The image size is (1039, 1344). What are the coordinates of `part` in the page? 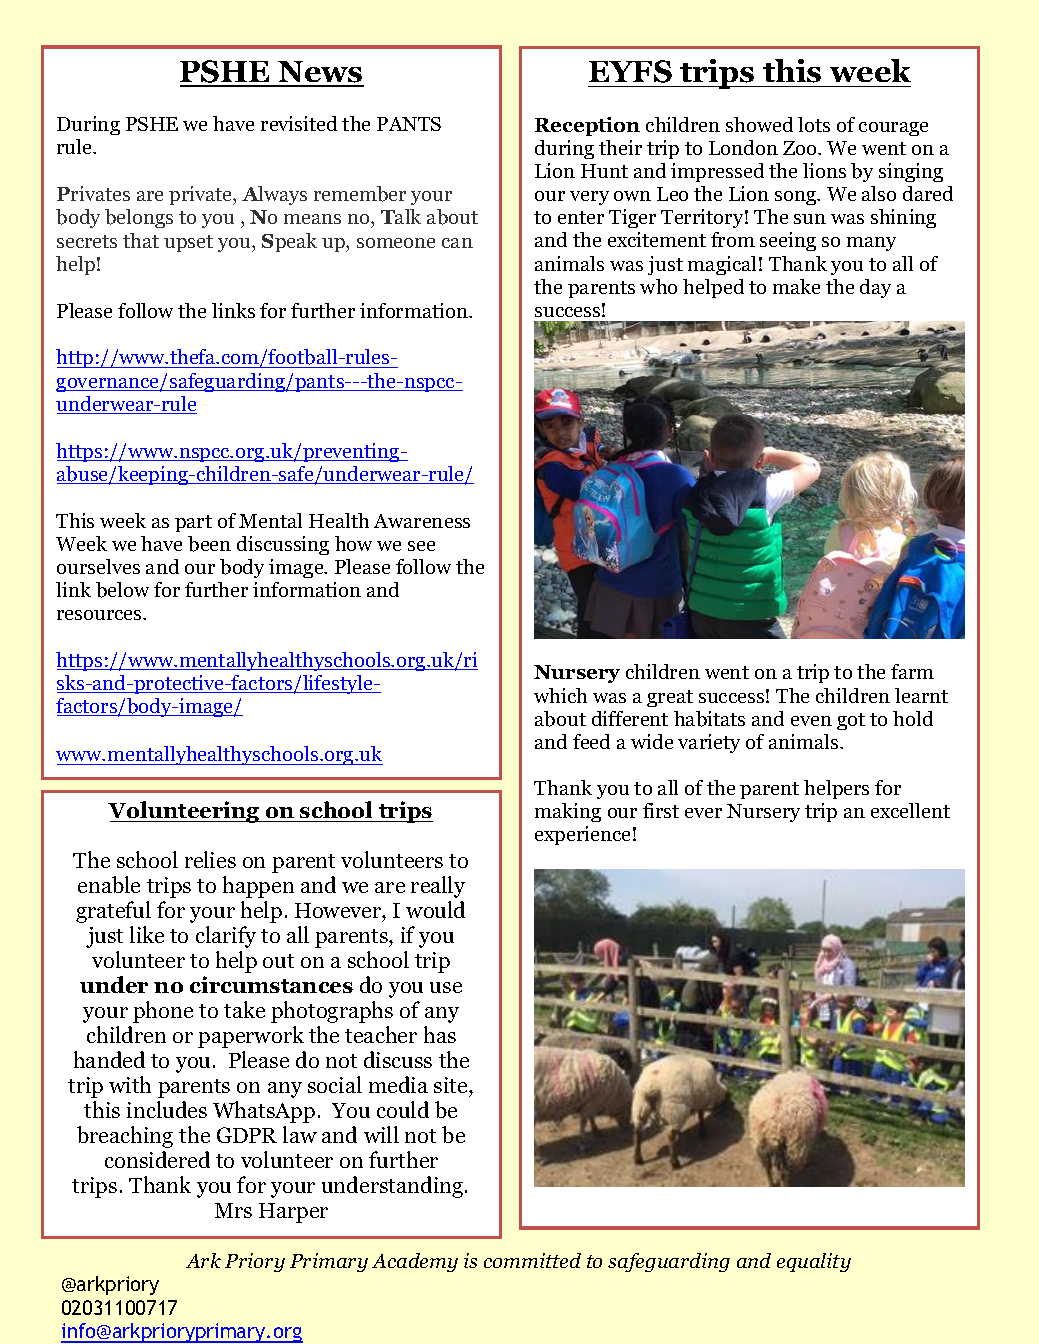 It's located at (193, 523).
